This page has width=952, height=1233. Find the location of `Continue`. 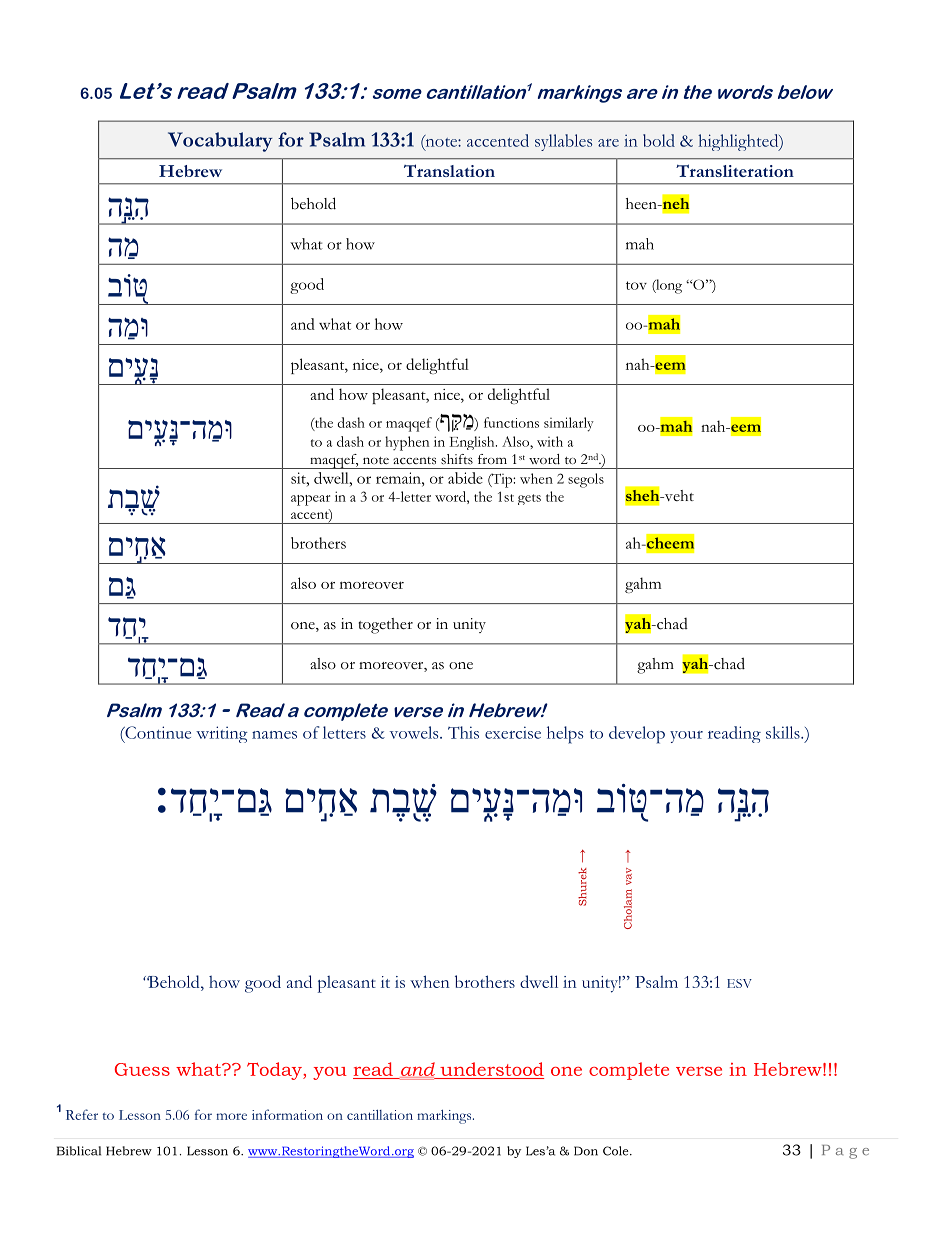

Continue is located at coordinates (157, 732).
